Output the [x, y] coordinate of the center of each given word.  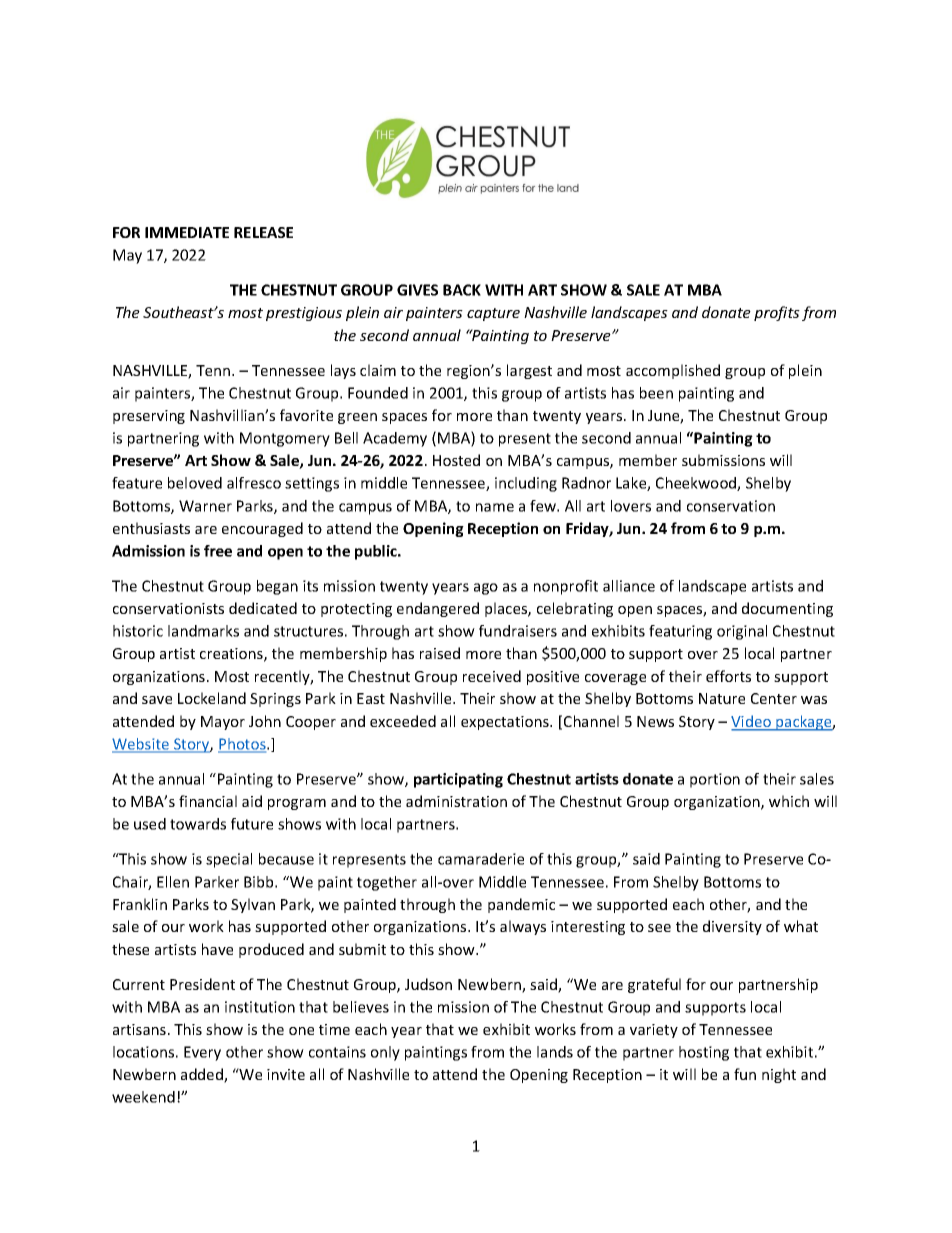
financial [208, 801]
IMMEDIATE [187, 232]
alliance [629, 586]
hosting [704, 1053]
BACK [462, 290]
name [495, 507]
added [203, 1075]
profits [777, 313]
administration [456, 801]
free [218, 551]
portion [715, 780]
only [385, 1053]
